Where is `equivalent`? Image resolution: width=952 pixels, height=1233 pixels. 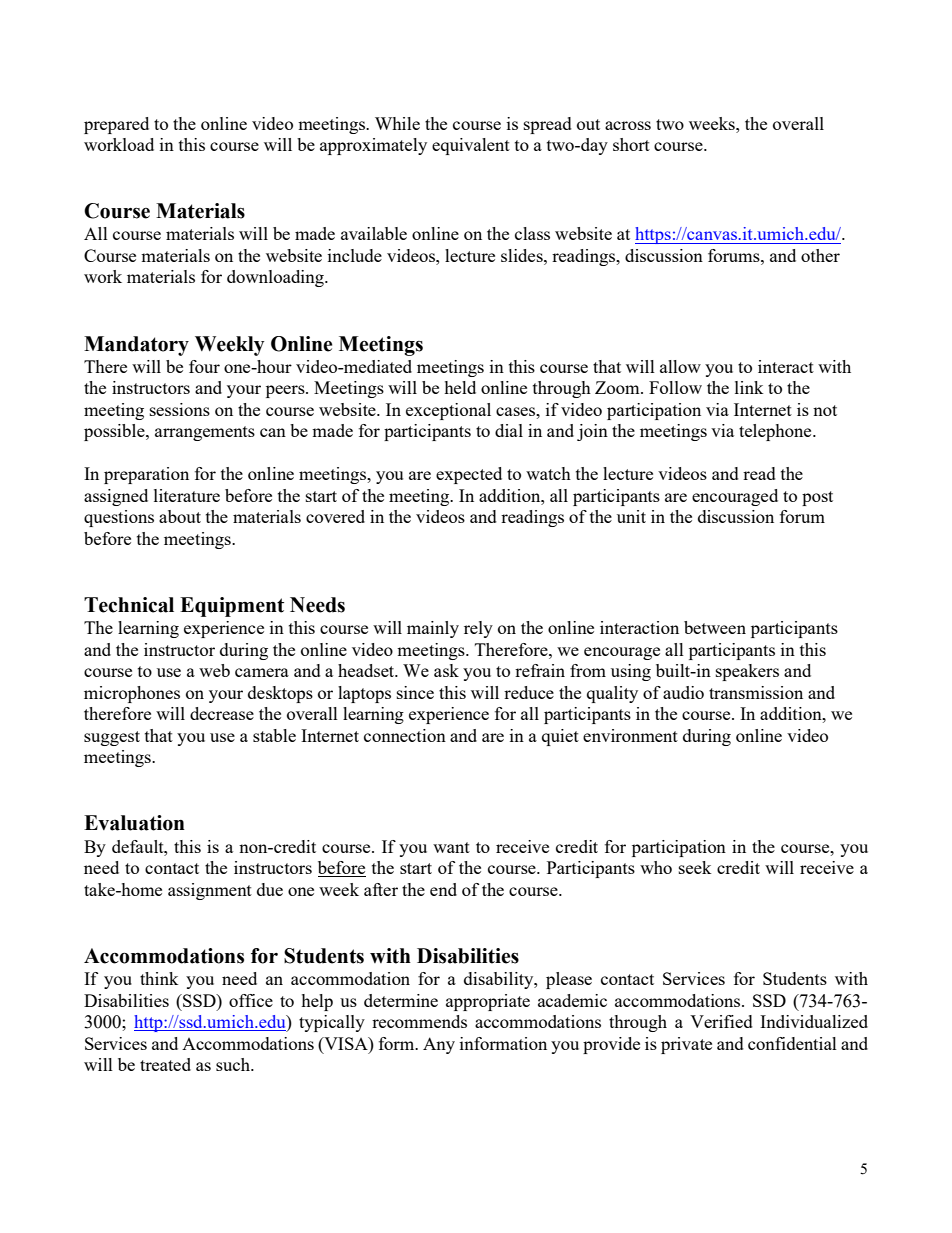 equivalent is located at coordinates (471, 146).
